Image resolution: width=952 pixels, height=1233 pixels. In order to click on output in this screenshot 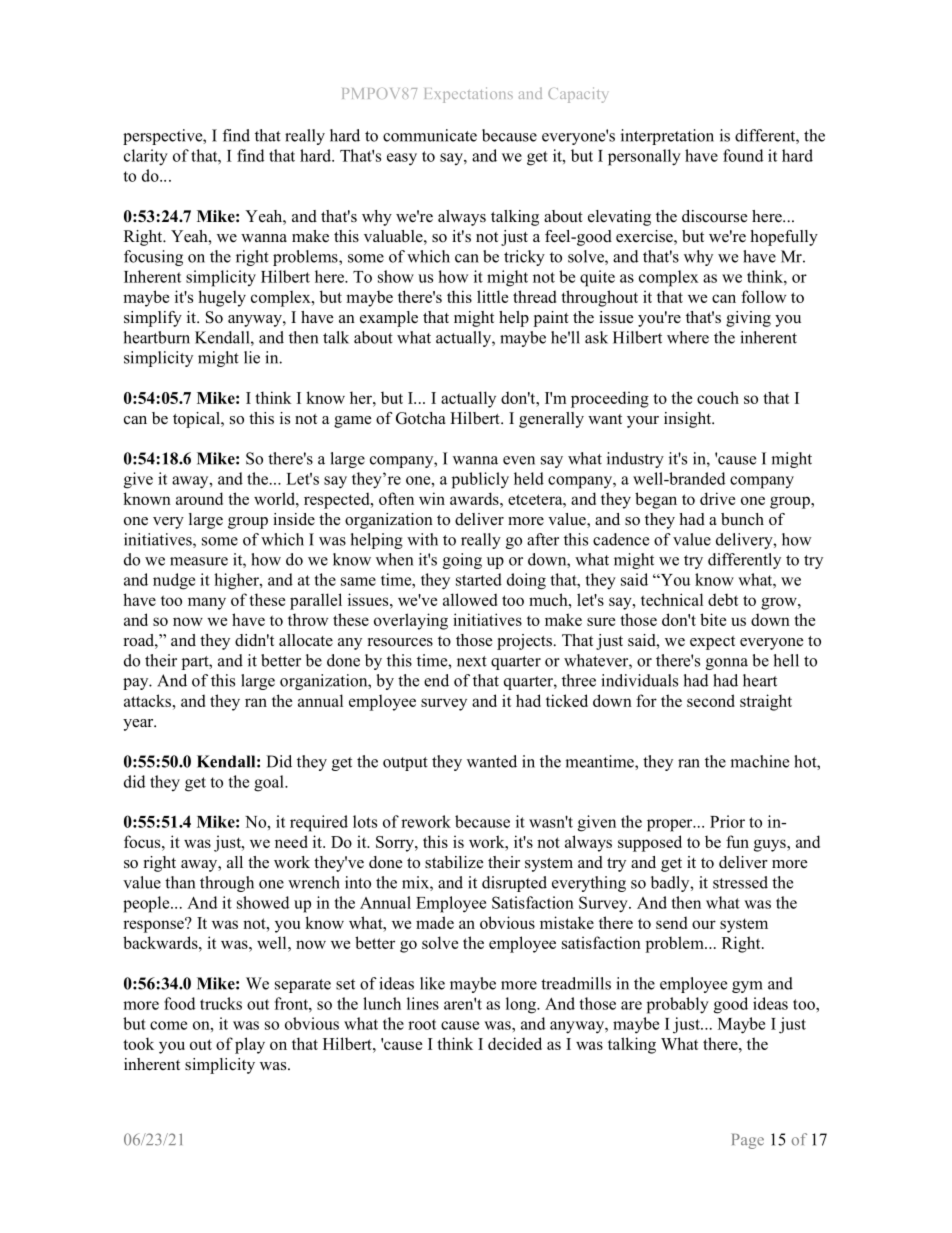, I will do `click(405, 764)`.
